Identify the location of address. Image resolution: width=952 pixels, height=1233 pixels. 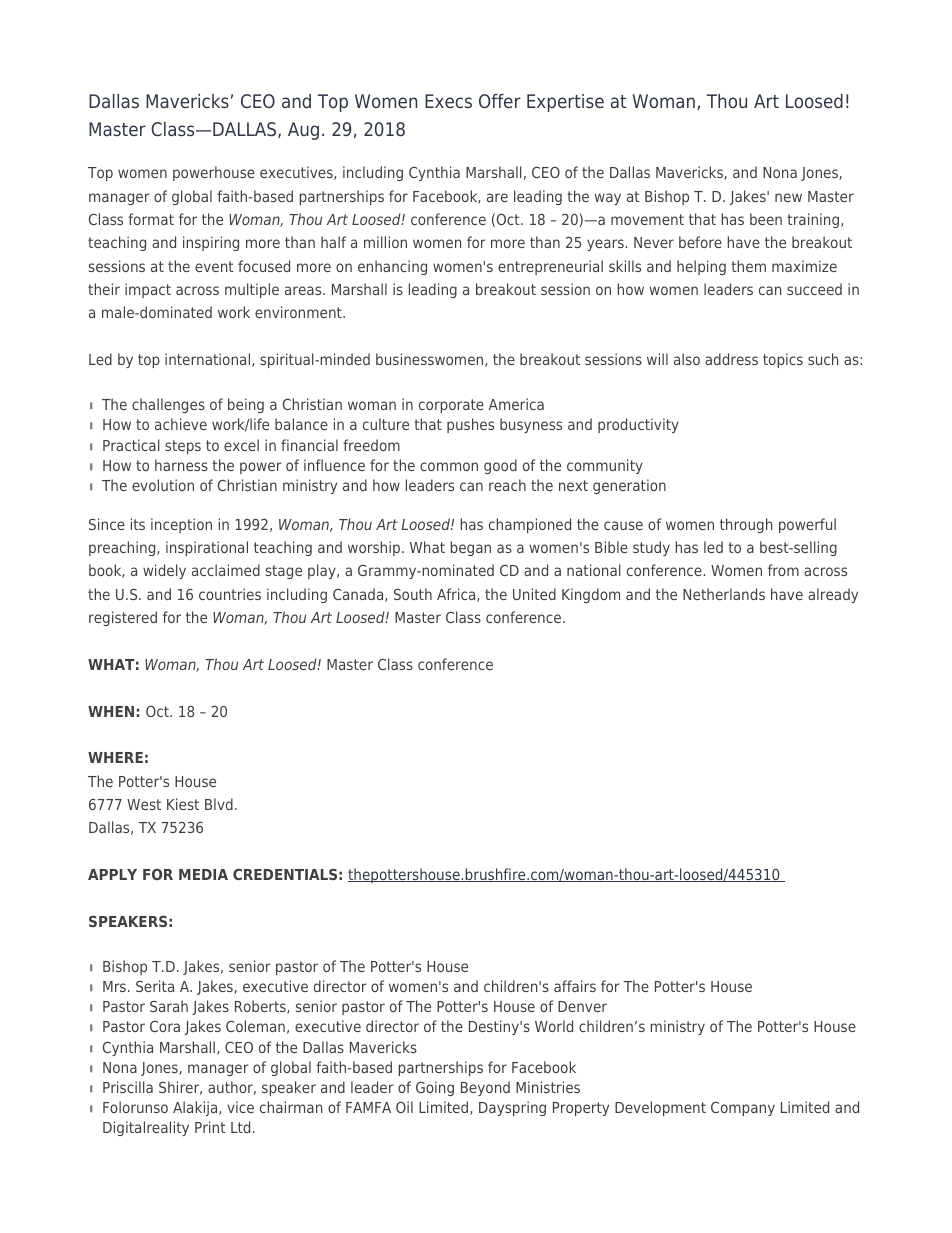
(731, 359).
